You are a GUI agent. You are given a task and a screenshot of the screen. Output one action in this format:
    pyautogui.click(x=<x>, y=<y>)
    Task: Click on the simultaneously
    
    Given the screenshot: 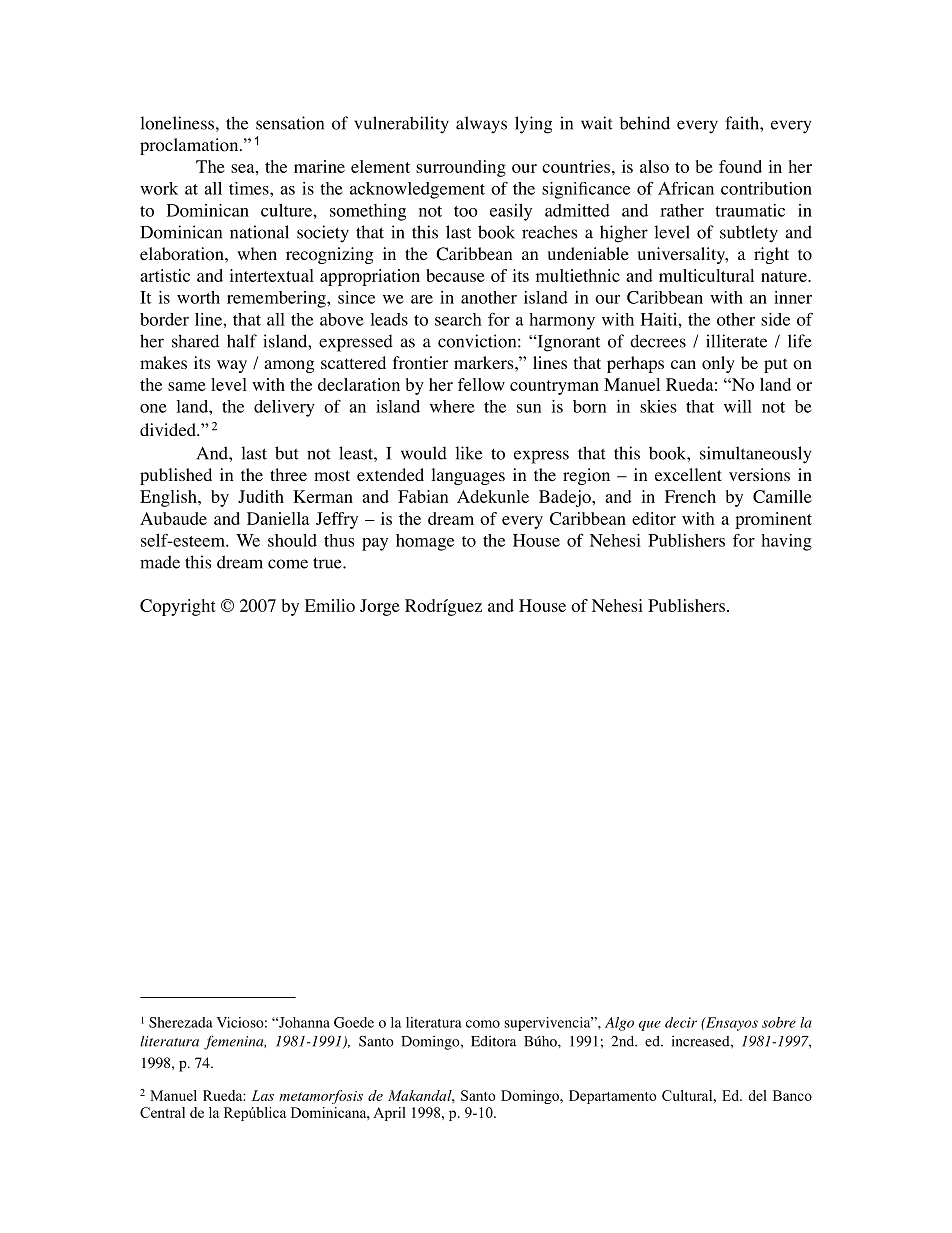 What is the action you would take?
    pyautogui.click(x=755, y=455)
